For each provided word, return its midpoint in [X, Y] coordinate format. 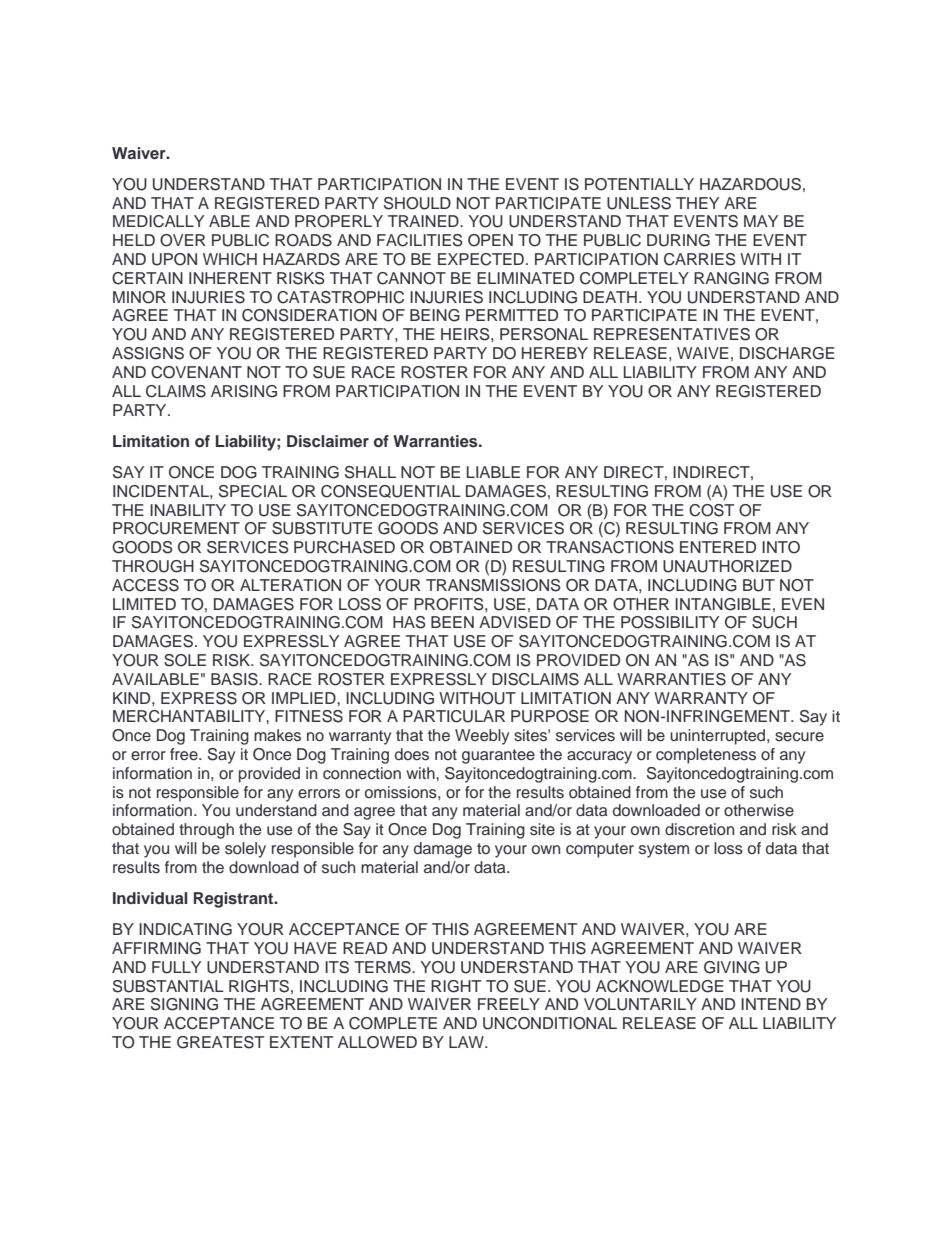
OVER [183, 240]
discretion [699, 829]
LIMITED [144, 604]
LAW [467, 1042]
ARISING [244, 391]
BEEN [452, 622]
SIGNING [184, 1004]
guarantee [498, 756]
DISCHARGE [787, 353]
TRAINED [424, 221]
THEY [697, 203]
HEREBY [555, 353]
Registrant [235, 900]
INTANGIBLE [723, 604]
